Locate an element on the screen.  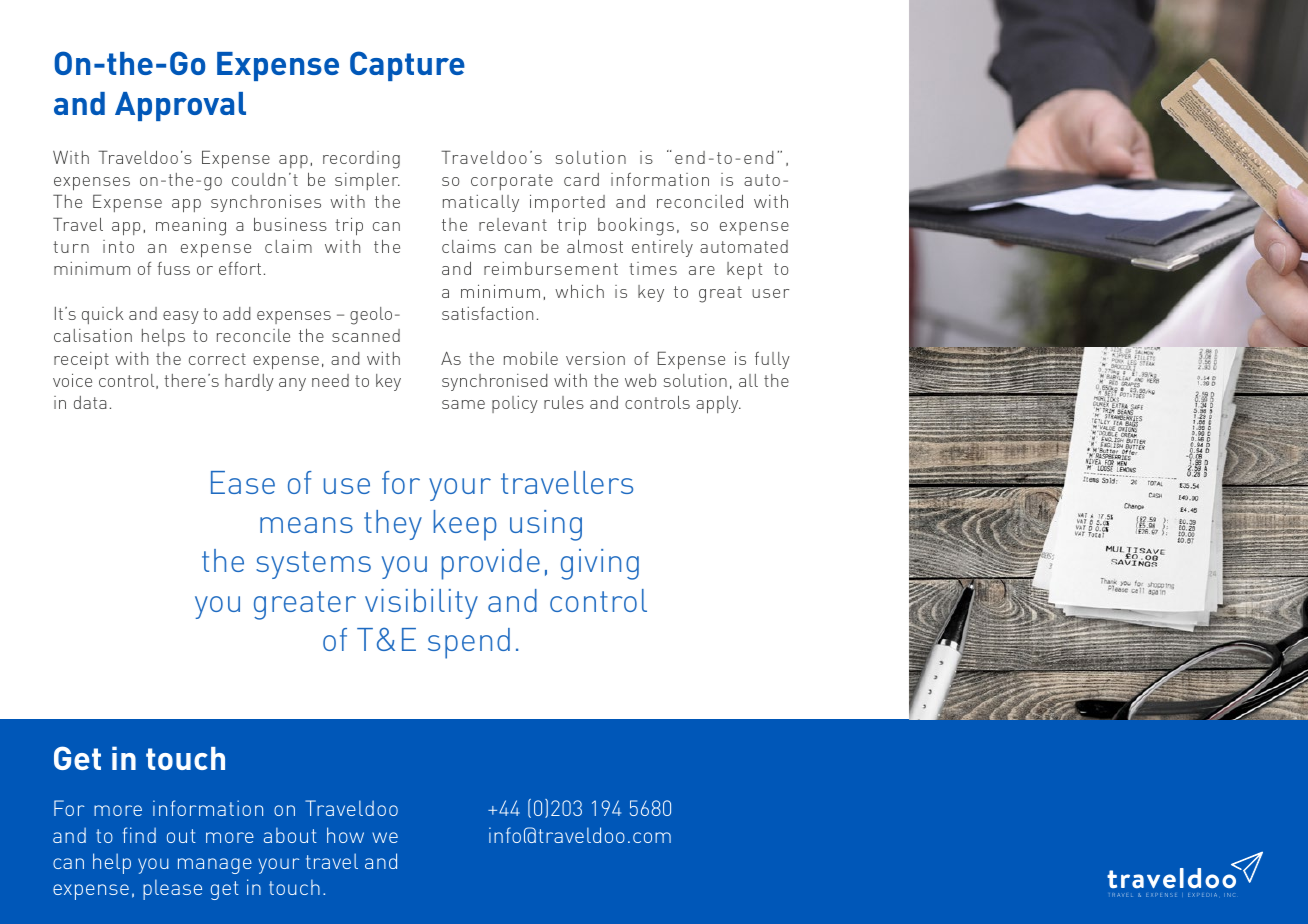
how is located at coordinates (345, 835).
